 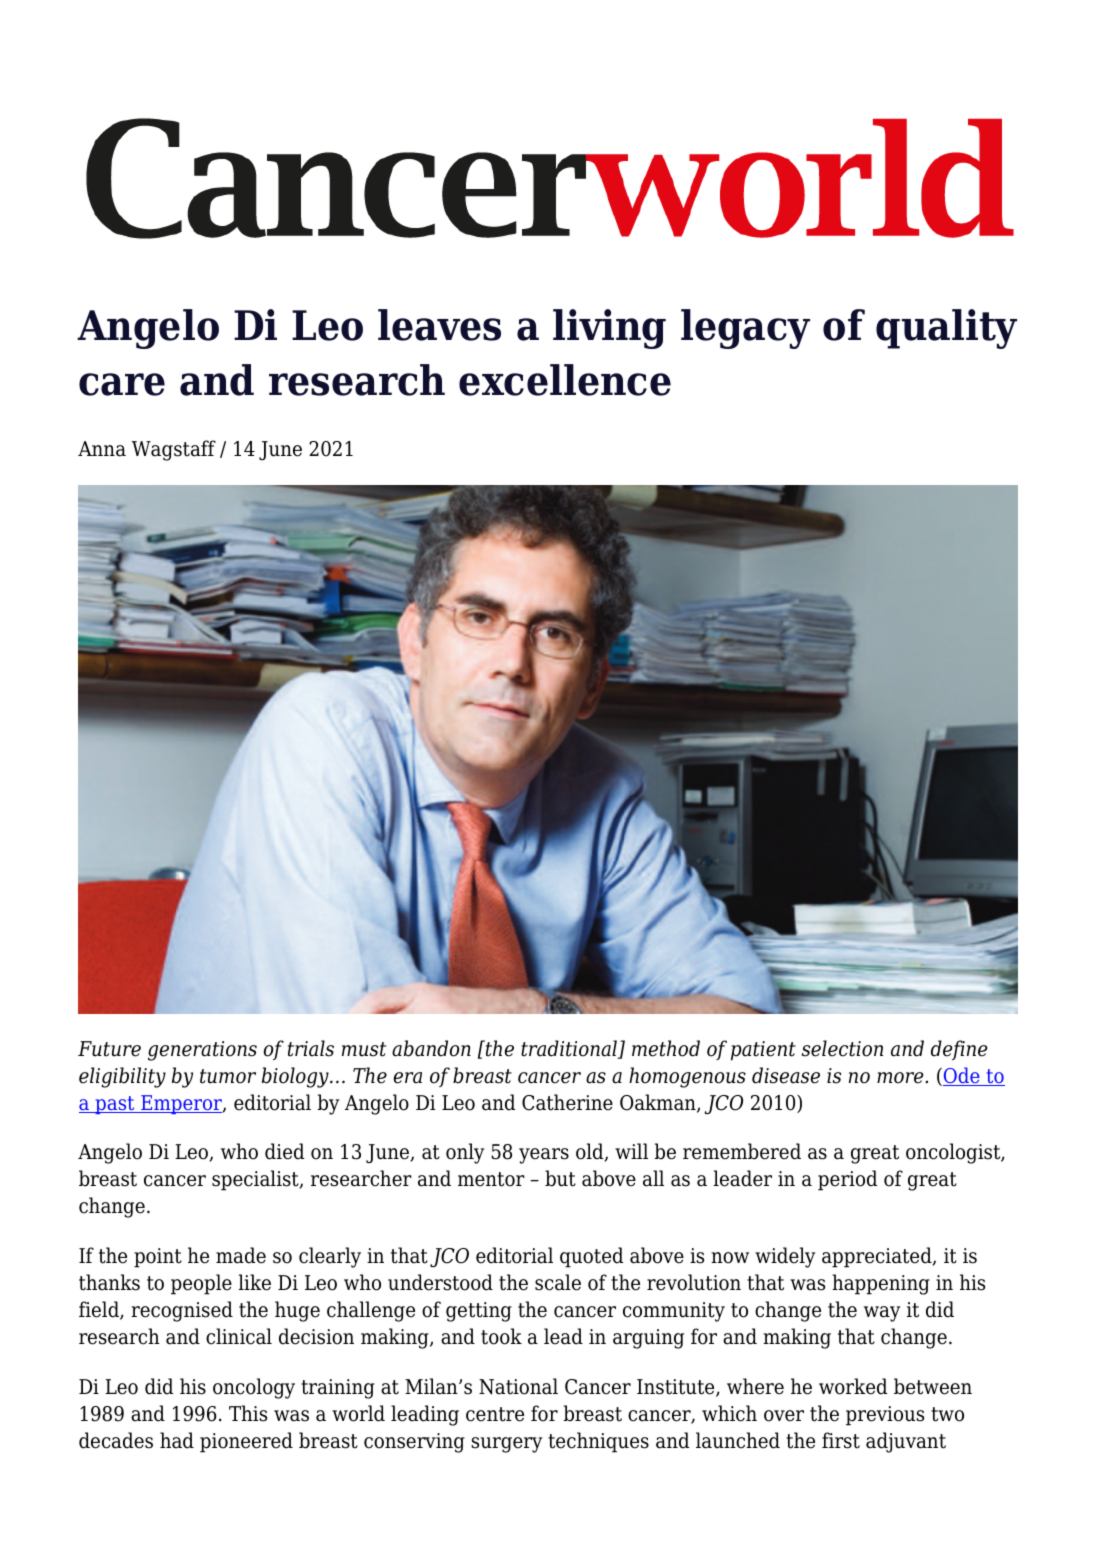 What do you see at coordinates (847, 1180) in the page?
I see `period` at bounding box center [847, 1180].
